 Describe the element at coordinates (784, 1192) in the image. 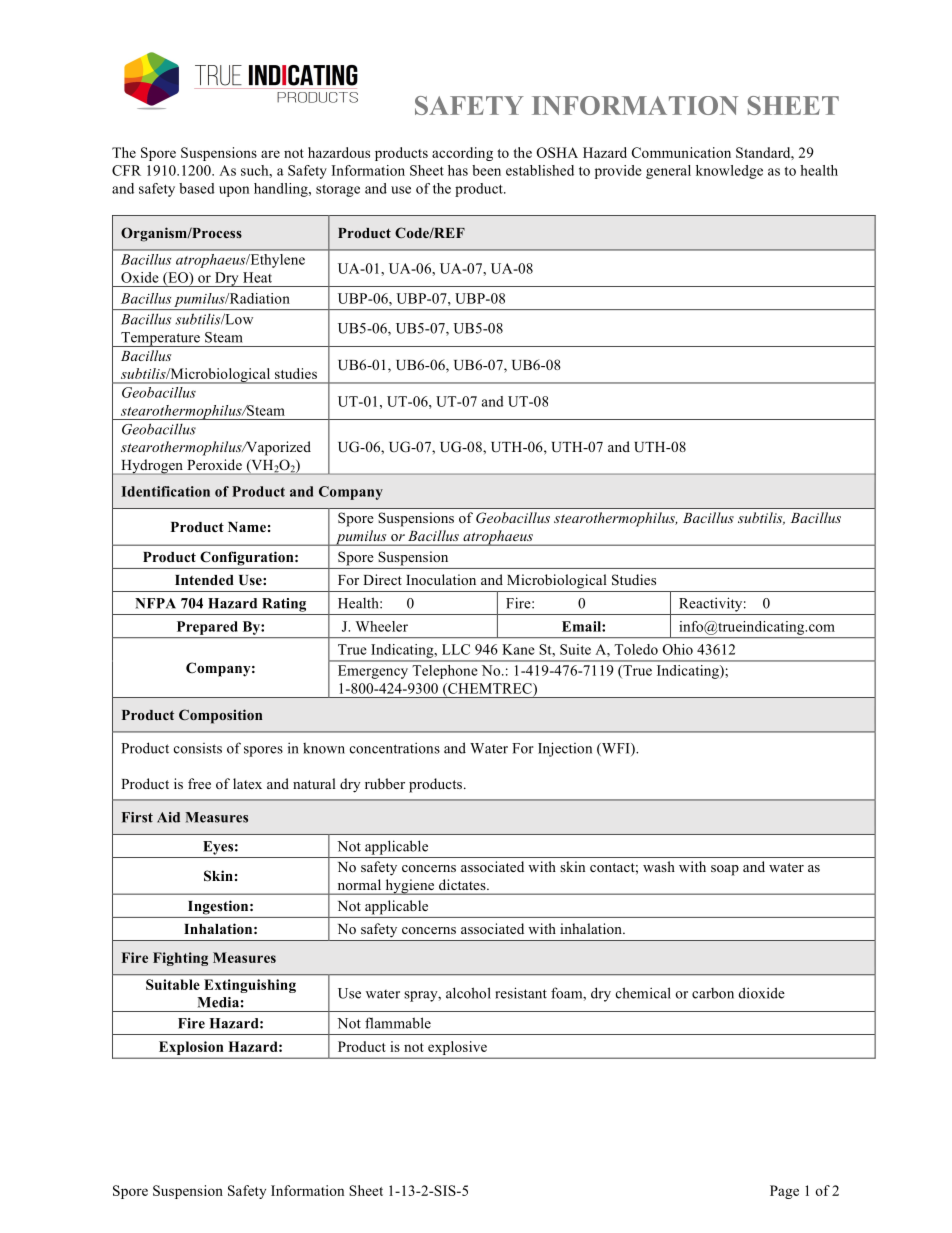

I see `Page` at that location.
